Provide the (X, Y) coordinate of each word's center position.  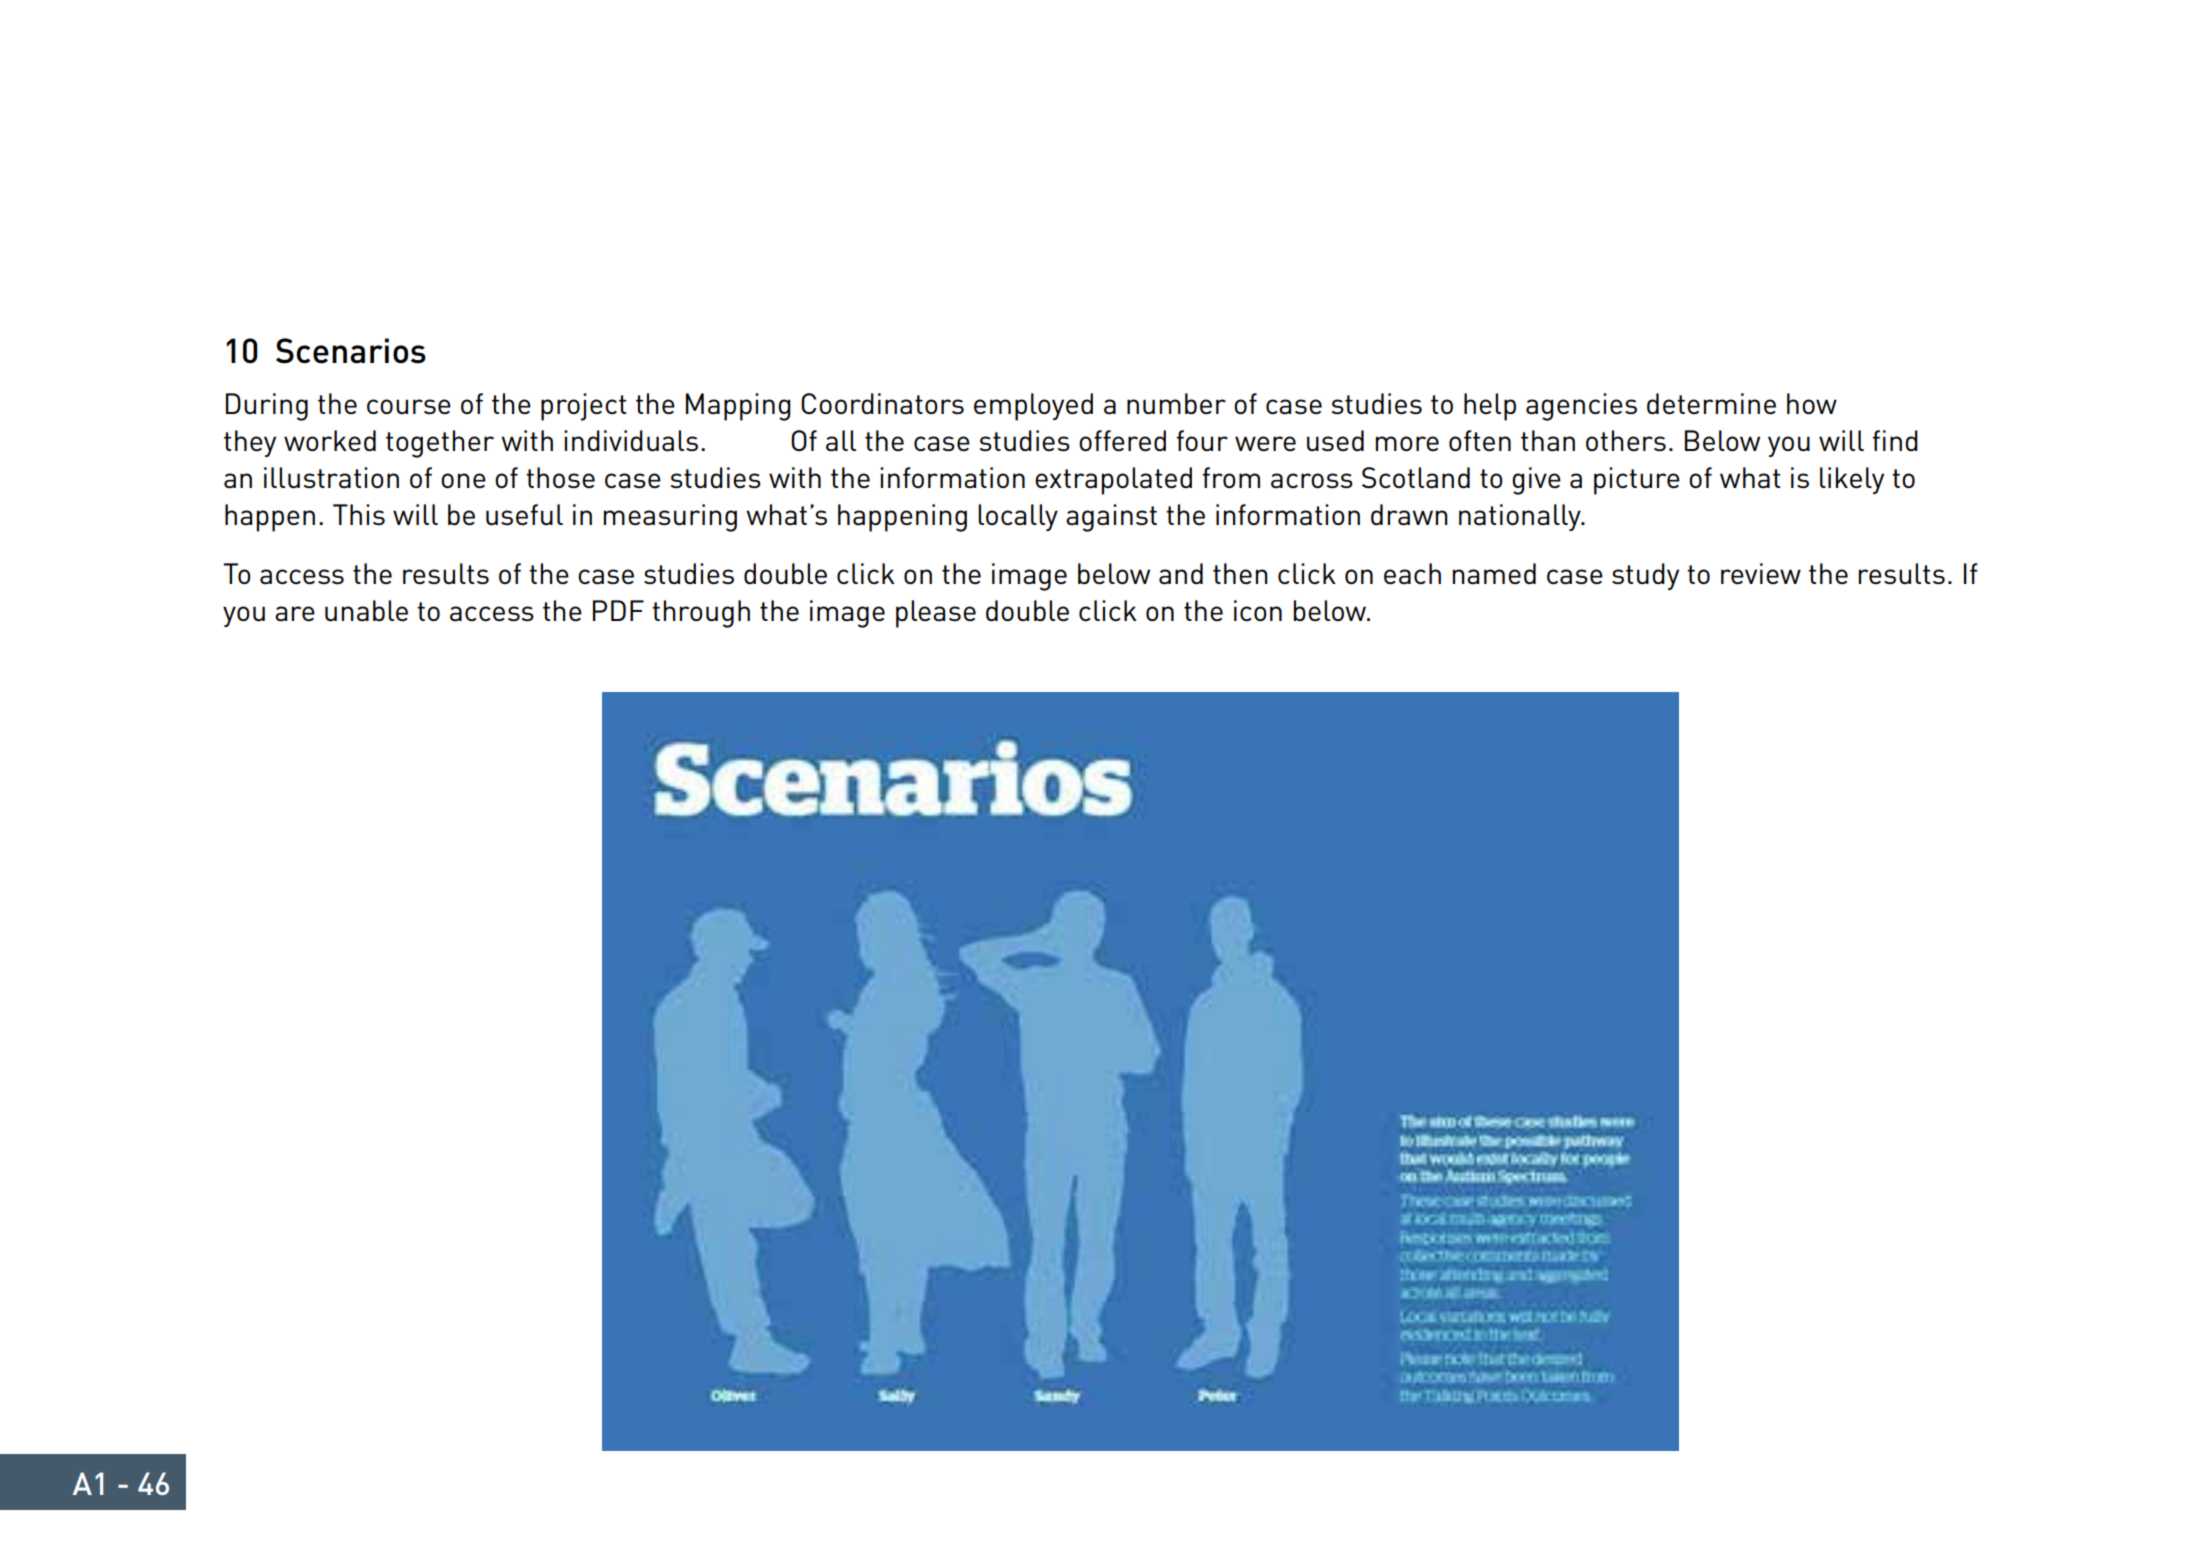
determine (1711, 403)
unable (366, 610)
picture (1637, 481)
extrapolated (1113, 481)
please (936, 614)
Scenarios (351, 351)
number (1176, 403)
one (463, 480)
